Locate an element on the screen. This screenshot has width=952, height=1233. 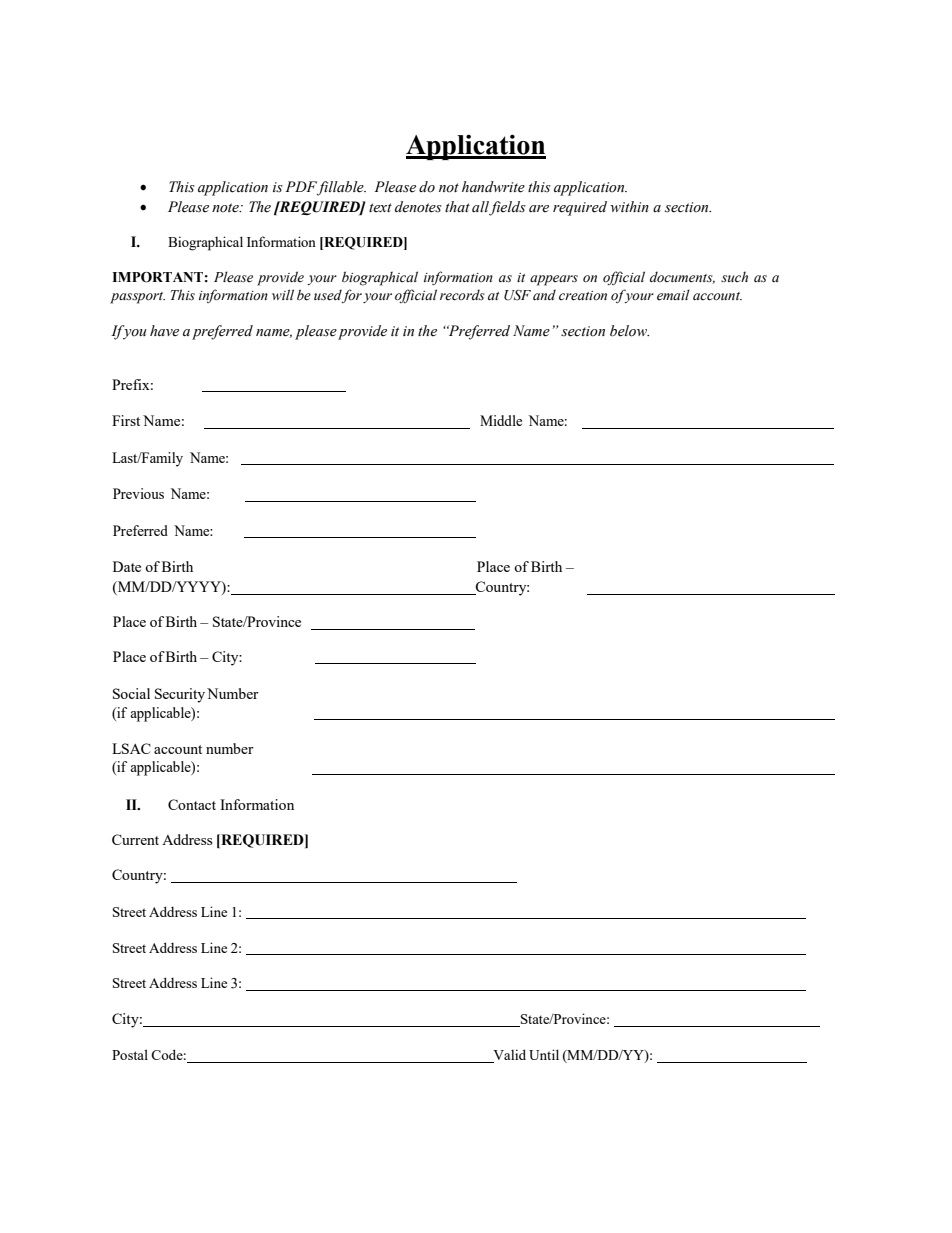
below is located at coordinates (629, 331).
